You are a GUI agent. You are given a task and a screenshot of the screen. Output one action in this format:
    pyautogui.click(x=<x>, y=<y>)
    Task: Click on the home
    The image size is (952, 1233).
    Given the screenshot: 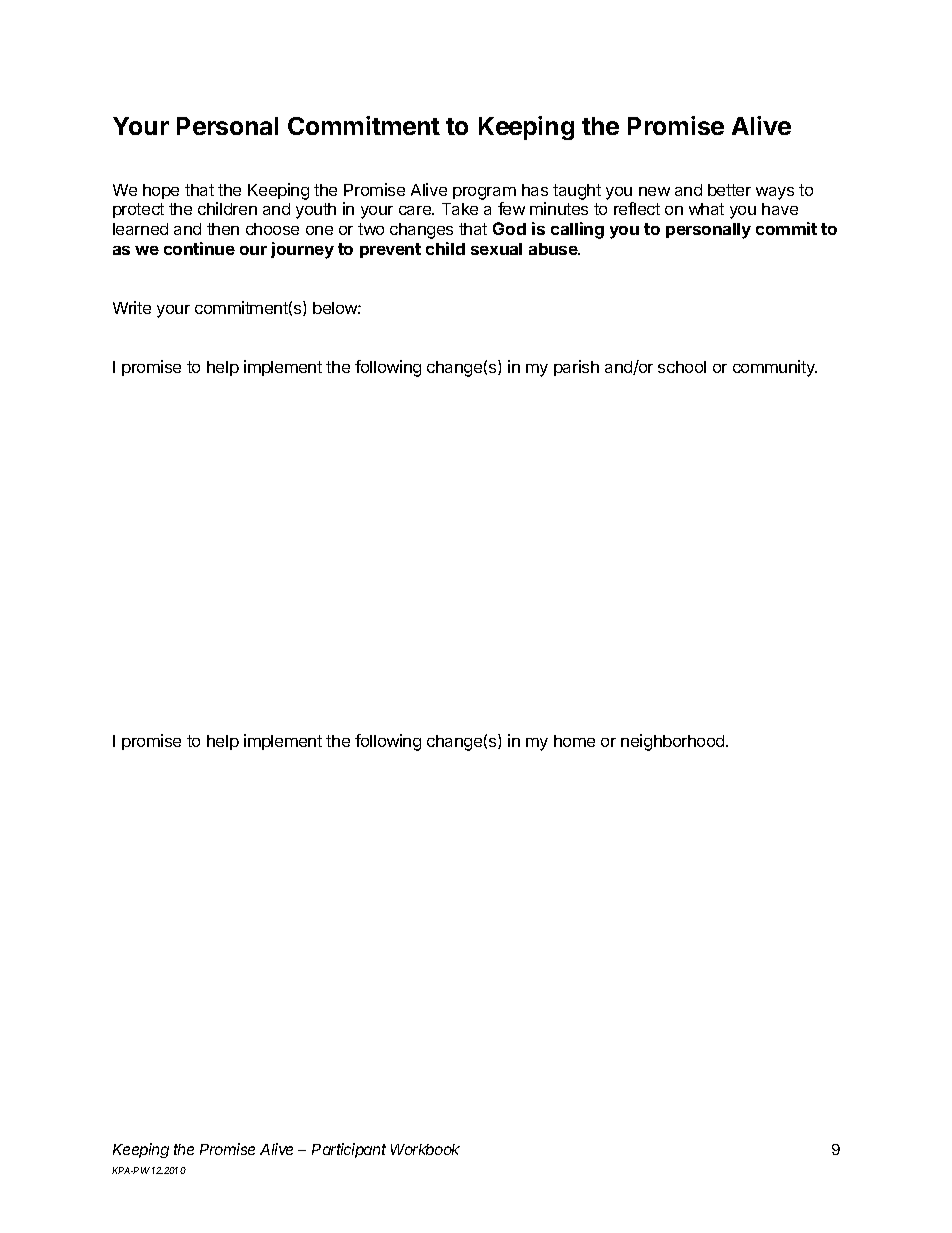 What is the action you would take?
    pyautogui.click(x=574, y=741)
